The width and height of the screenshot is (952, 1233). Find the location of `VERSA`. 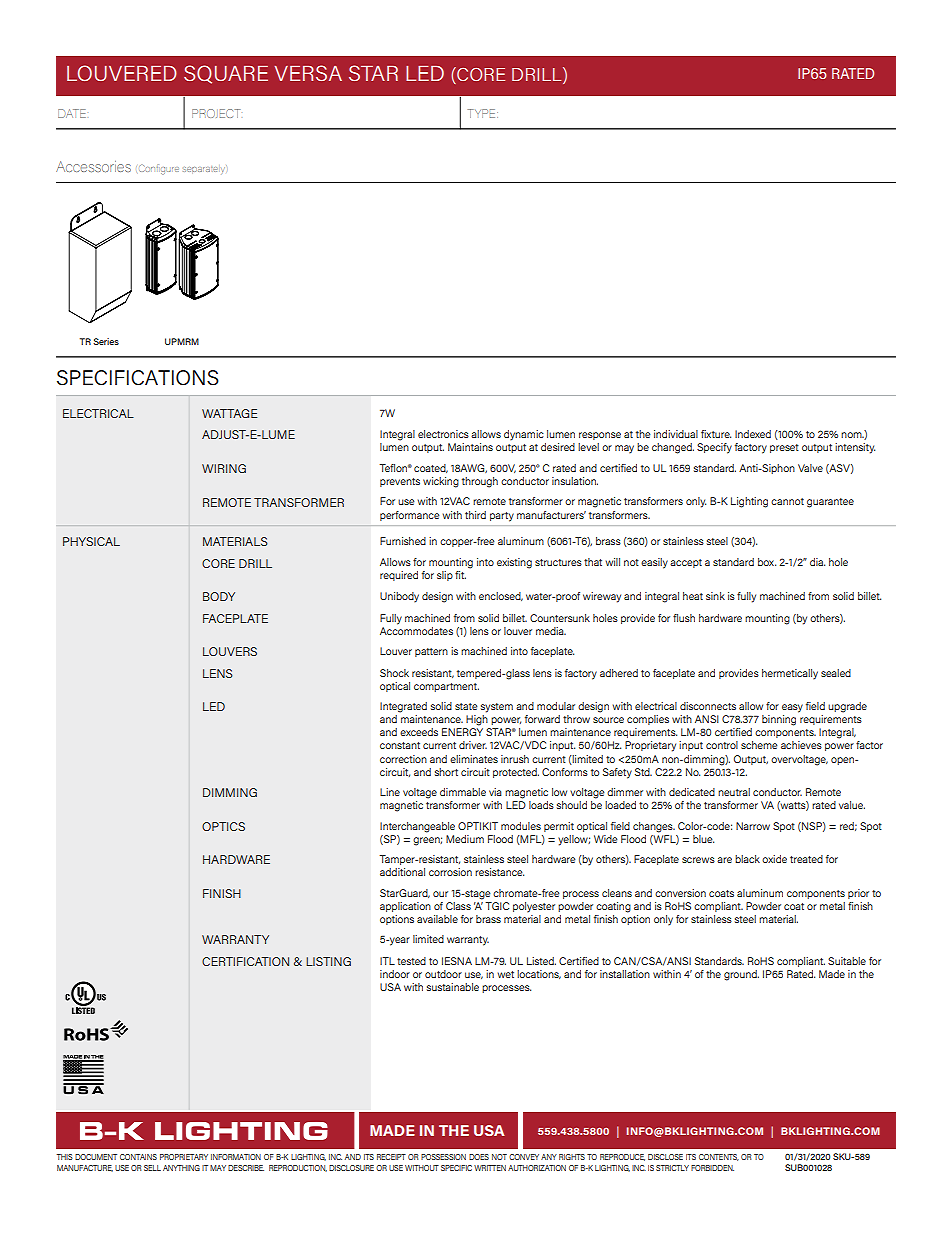

VERSA is located at coordinates (308, 73).
